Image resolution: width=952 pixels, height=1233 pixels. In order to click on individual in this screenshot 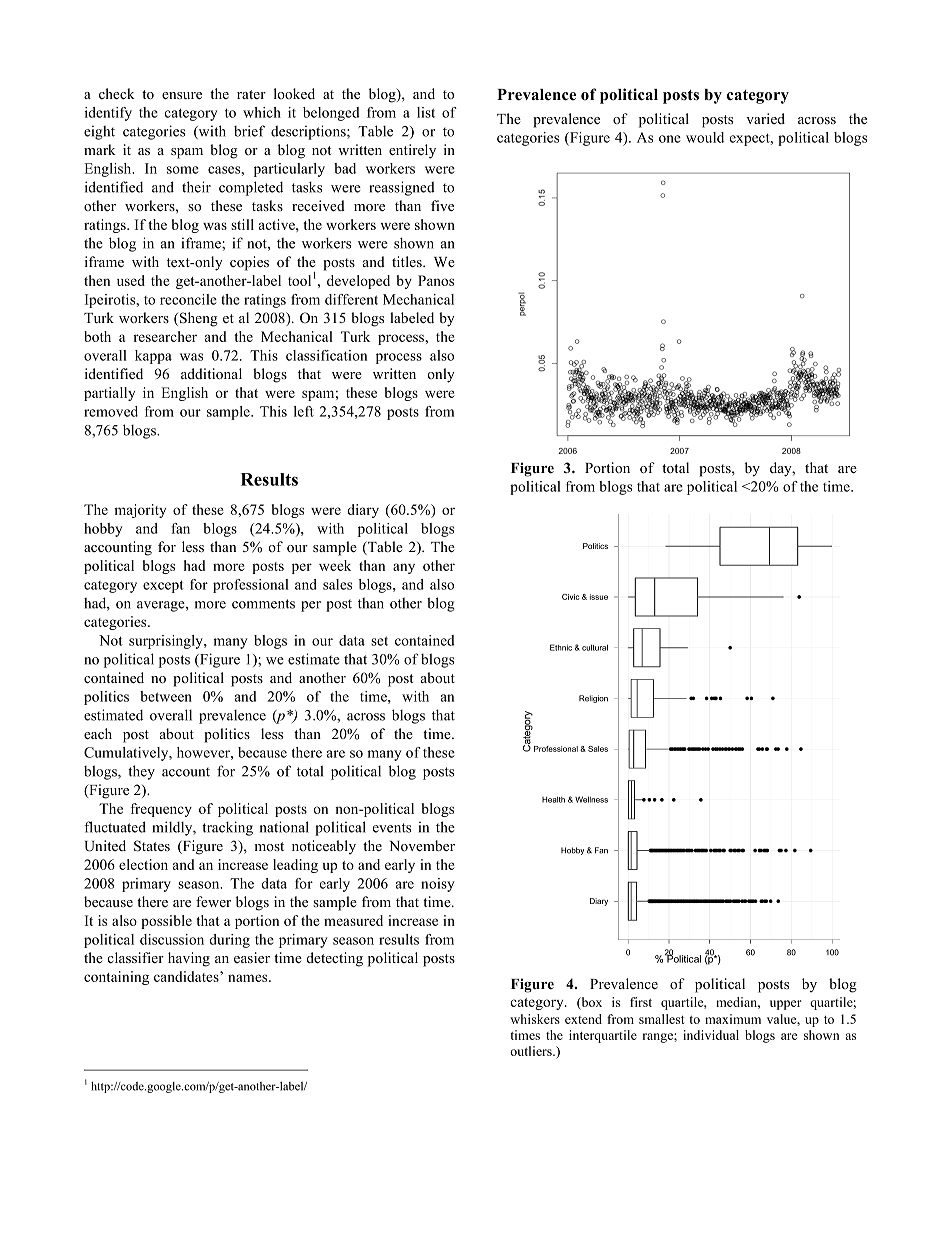, I will do `click(711, 1035)`.
